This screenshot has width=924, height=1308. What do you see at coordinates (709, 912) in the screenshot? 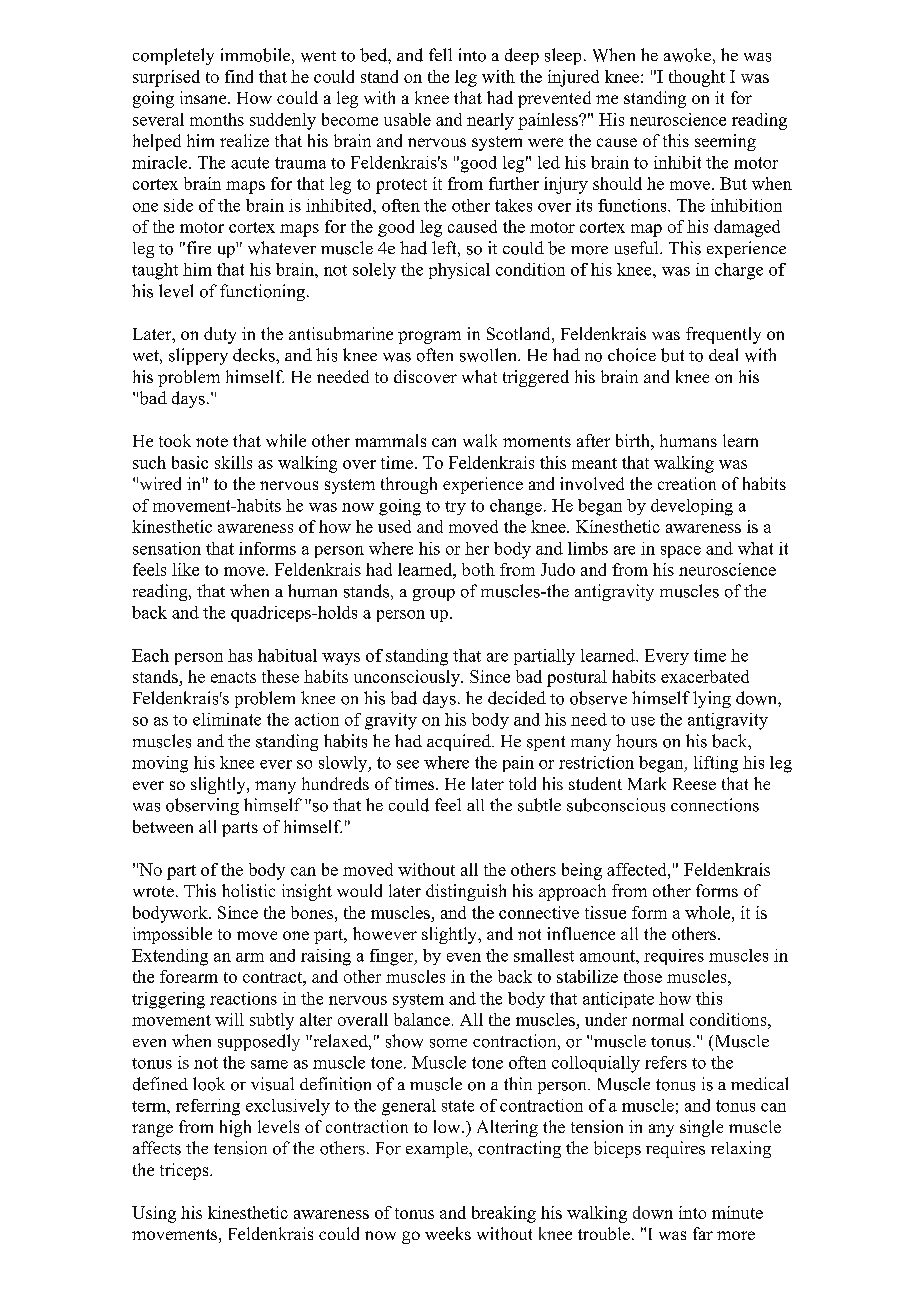
I see `whole` at bounding box center [709, 912].
